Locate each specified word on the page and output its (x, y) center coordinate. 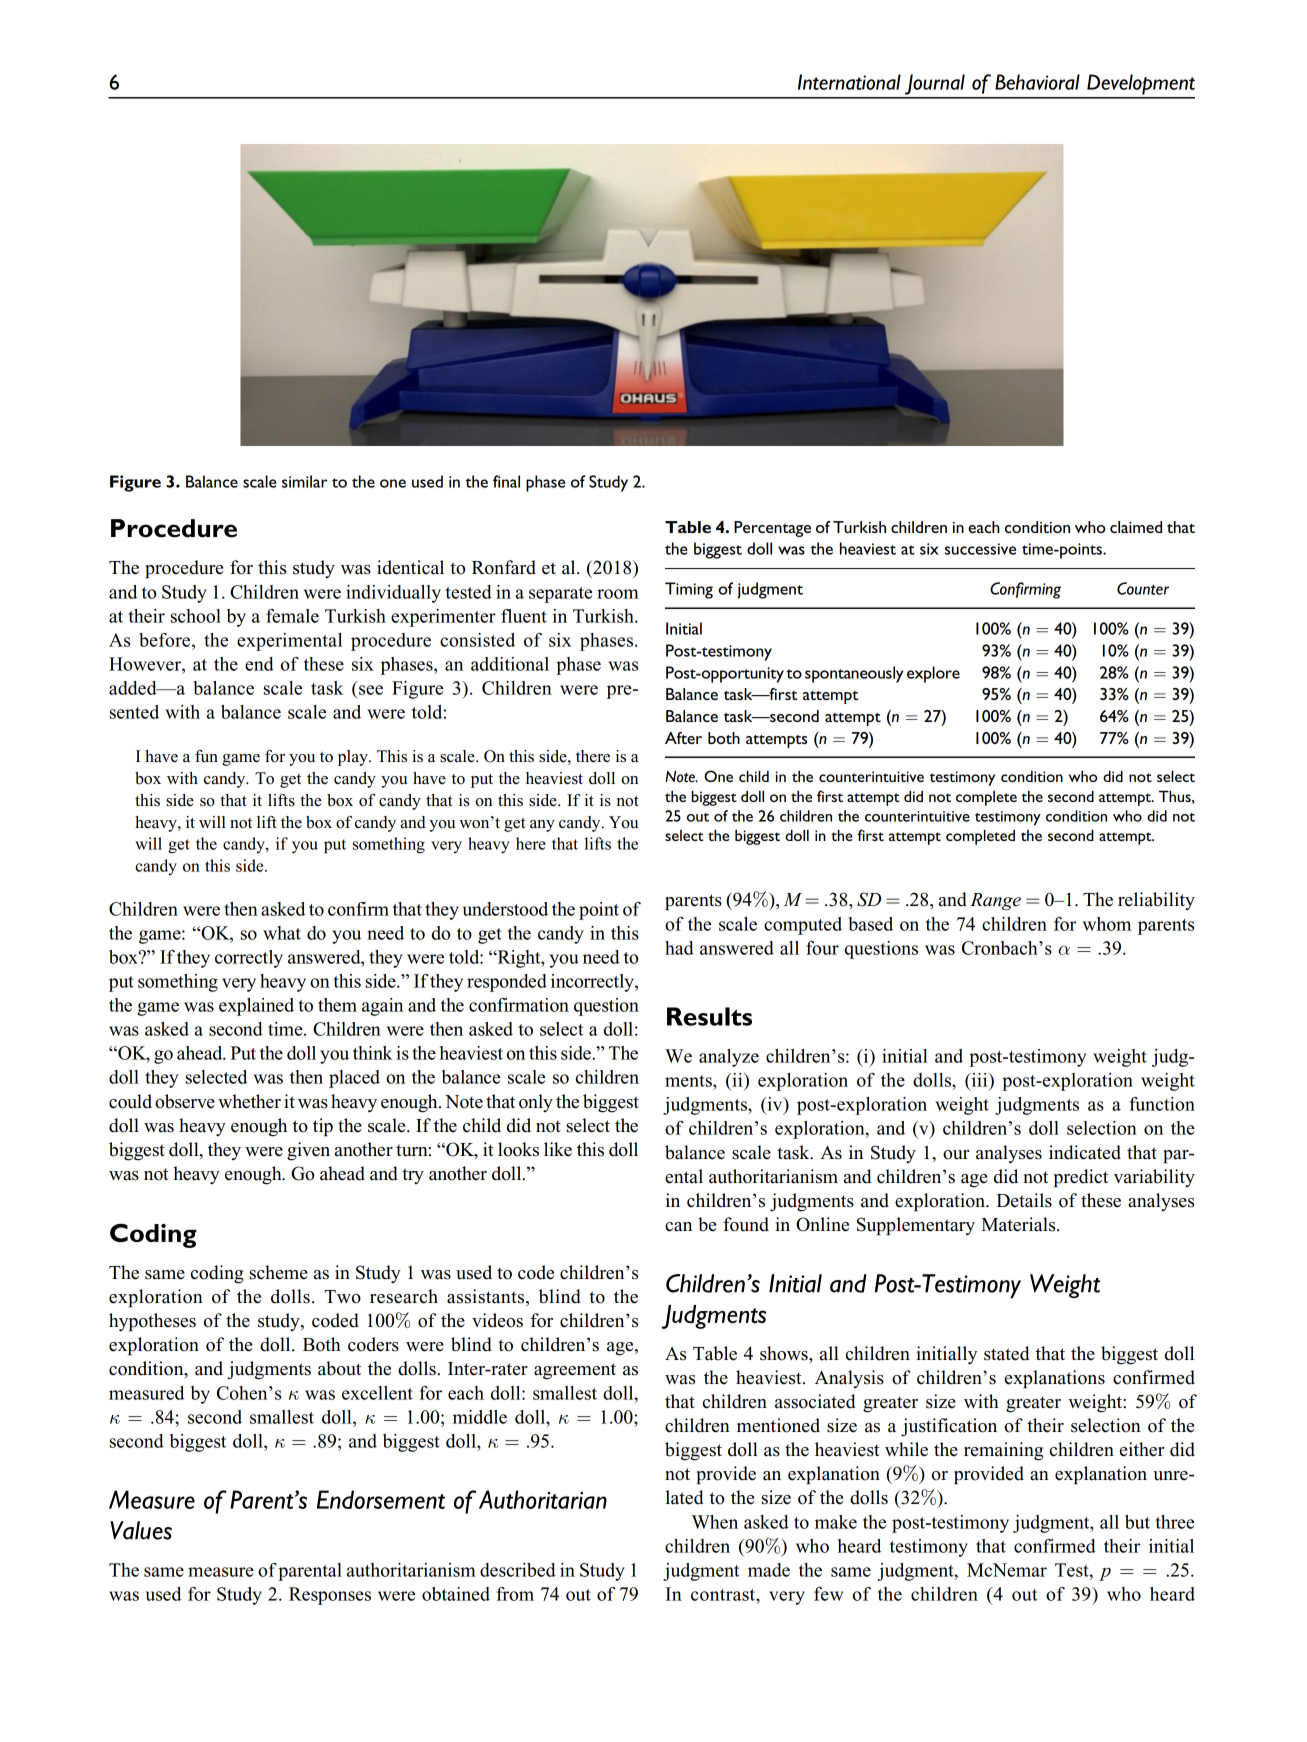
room (618, 594)
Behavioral (1037, 82)
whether (249, 1101)
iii (979, 1080)
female (292, 616)
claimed (1136, 527)
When (715, 1522)
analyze (729, 1058)
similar (305, 481)
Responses (330, 1596)
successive (980, 549)
